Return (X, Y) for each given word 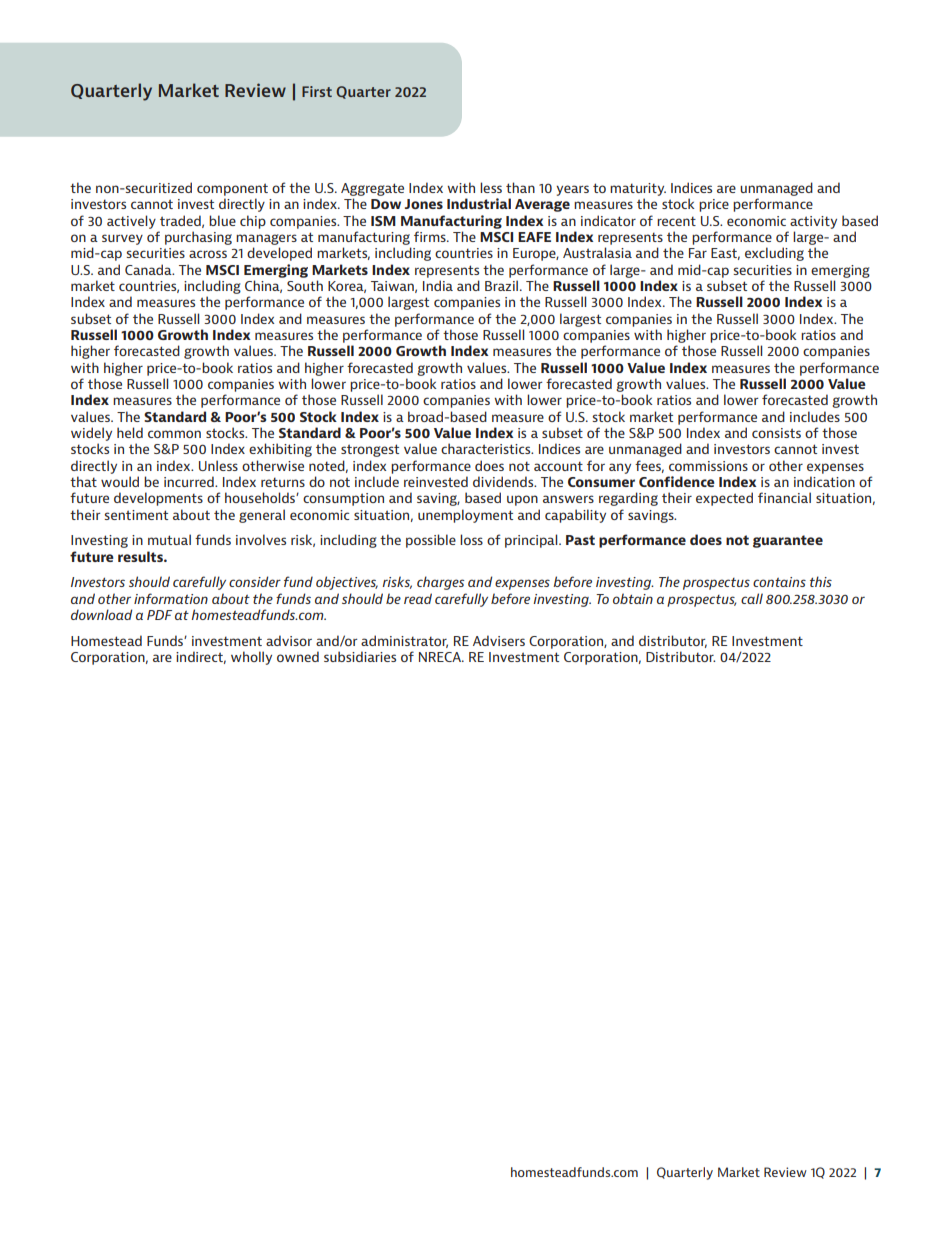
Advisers (499, 640)
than (520, 187)
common (174, 434)
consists (776, 433)
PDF (159, 615)
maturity (638, 189)
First (317, 91)
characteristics (487, 448)
